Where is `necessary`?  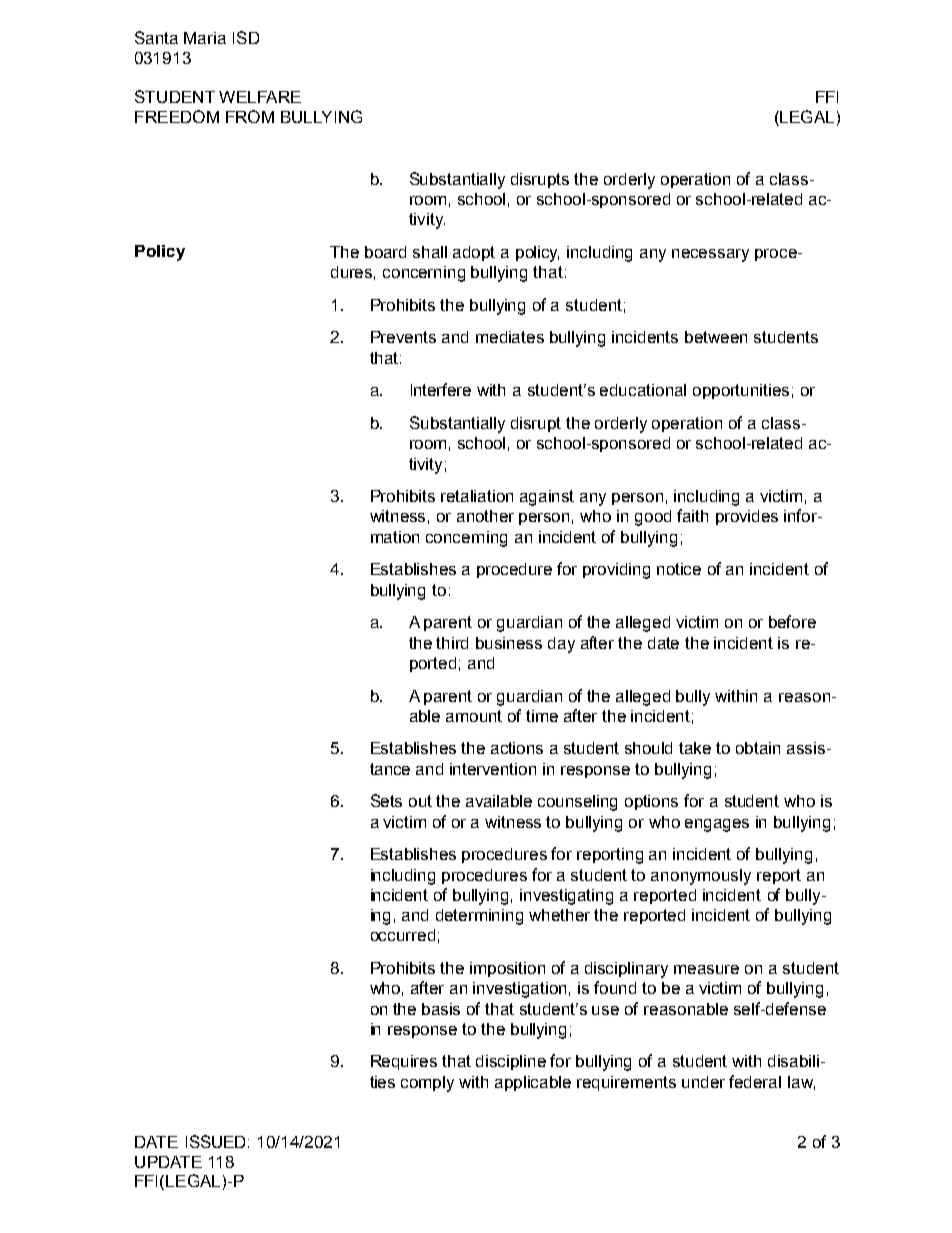
necessary is located at coordinates (710, 255).
